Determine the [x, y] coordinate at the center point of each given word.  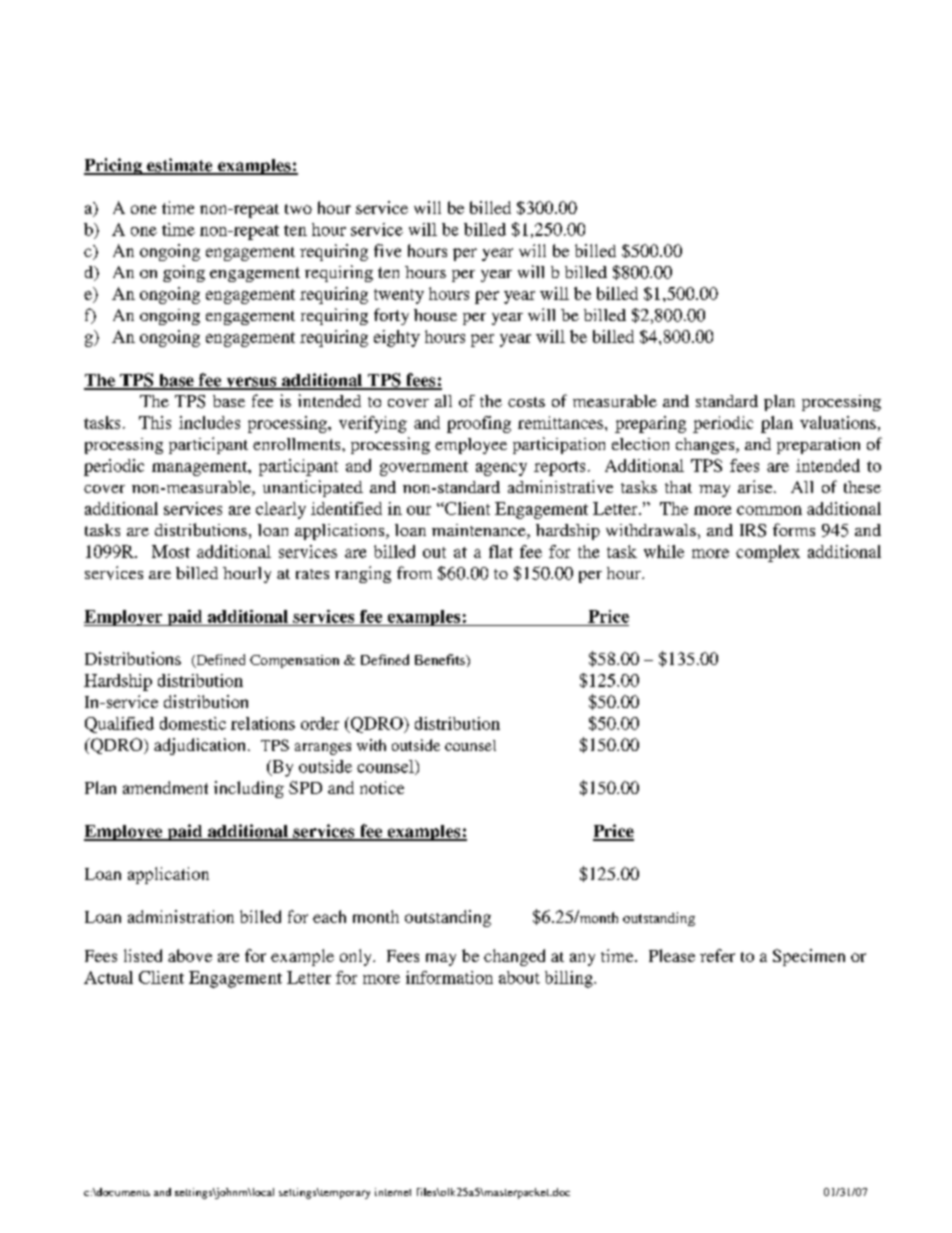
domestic [193, 723]
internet [393, 1192]
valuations [838, 422]
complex [768, 553]
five [387, 250]
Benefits [441, 659]
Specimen [809, 957]
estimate [180, 166]
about [519, 977]
